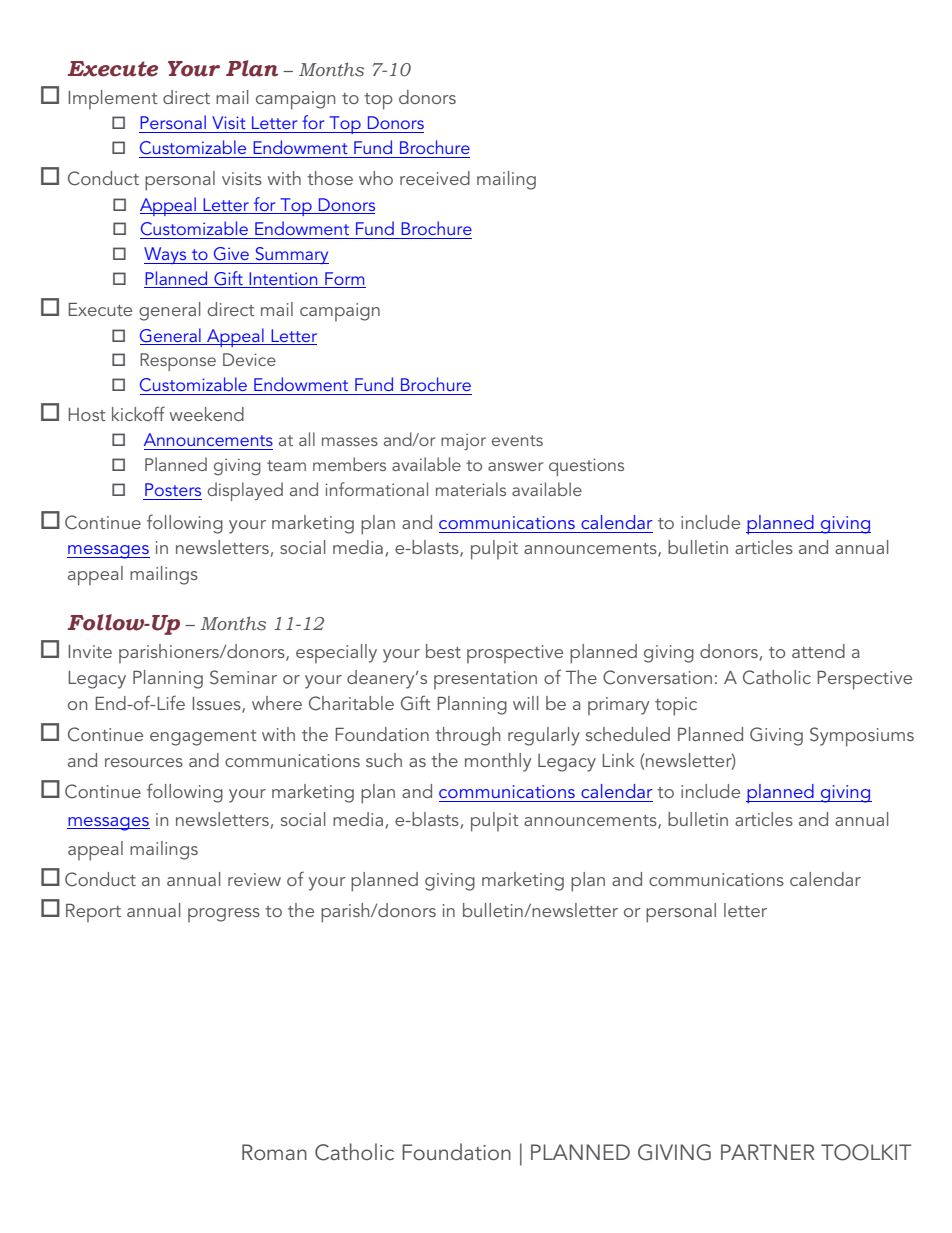 The height and width of the image is (1233, 952). What do you see at coordinates (144, 762) in the image?
I see `resources` at bounding box center [144, 762].
